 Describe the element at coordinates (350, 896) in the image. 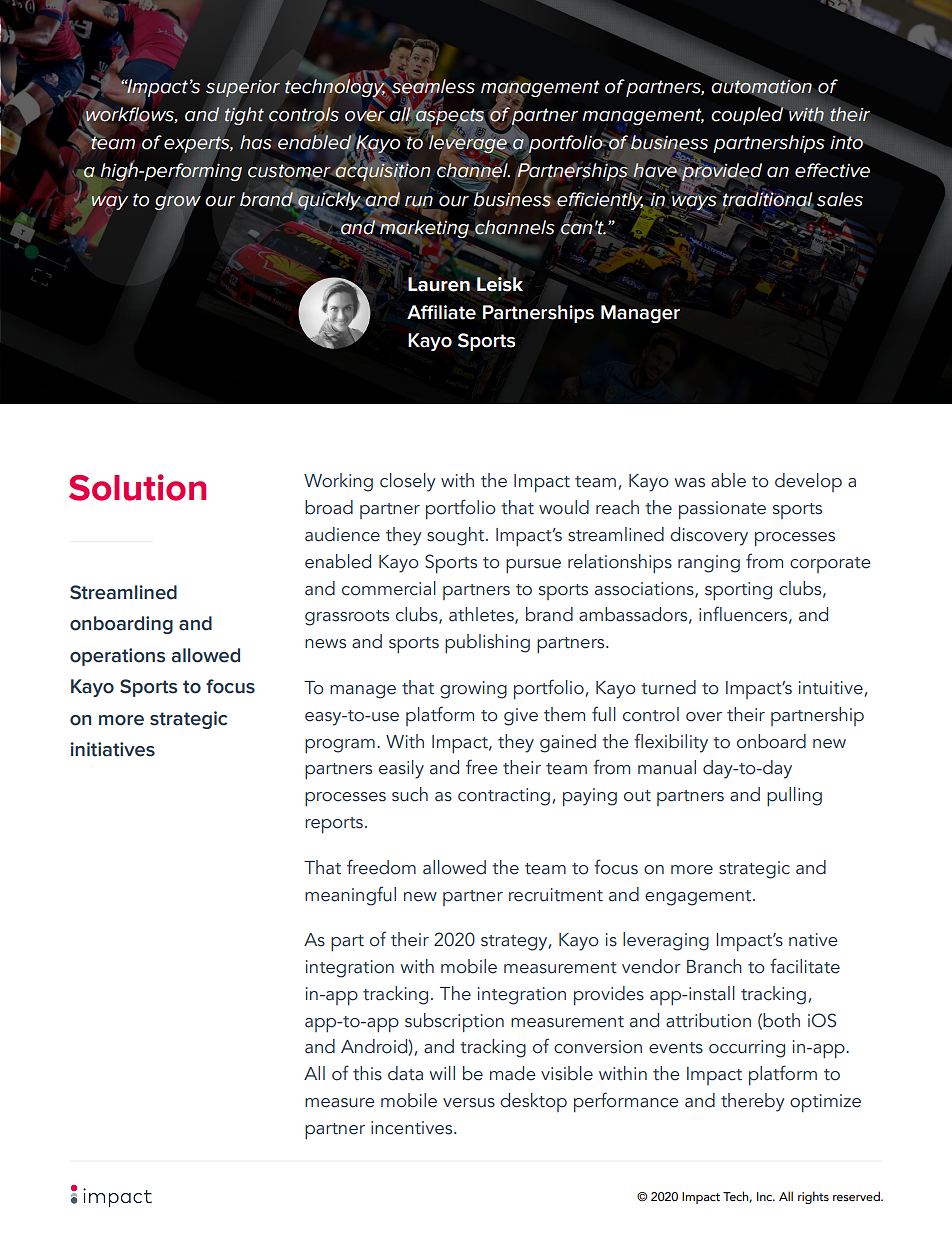

I see `meaningful` at that location.
